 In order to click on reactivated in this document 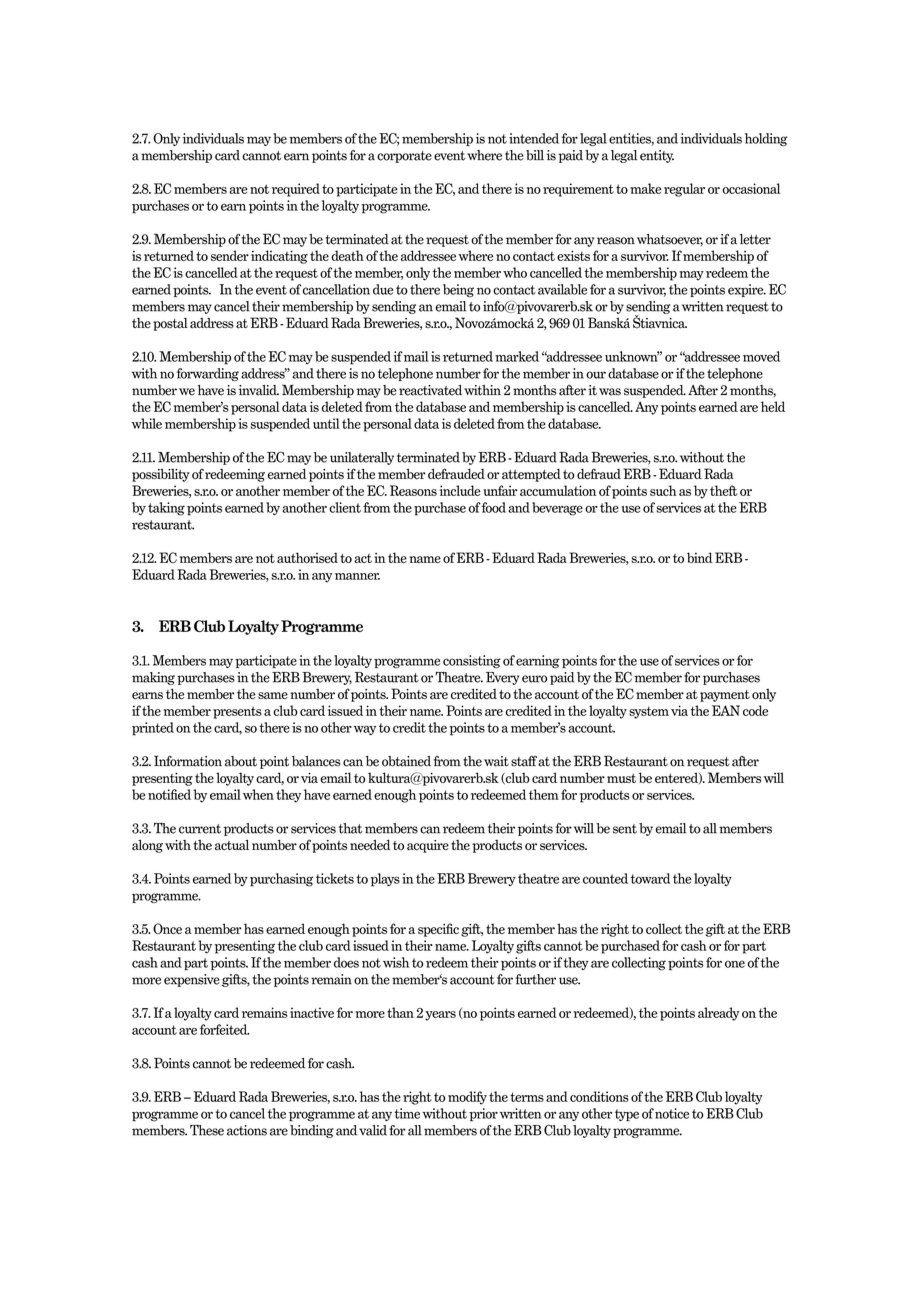, I will do `click(430, 390)`.
